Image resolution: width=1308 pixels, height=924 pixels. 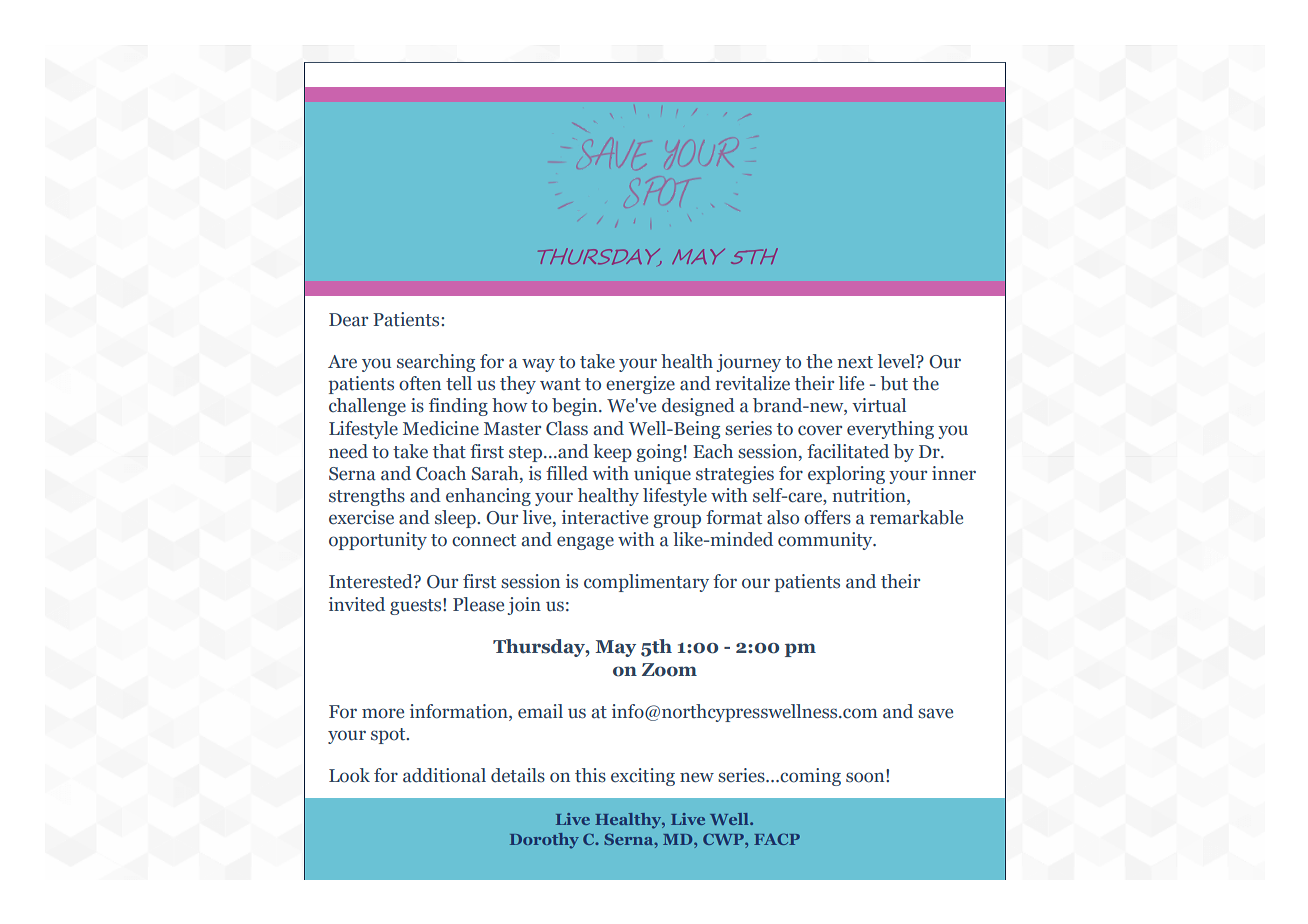 What do you see at coordinates (444, 775) in the document?
I see `additional` at bounding box center [444, 775].
